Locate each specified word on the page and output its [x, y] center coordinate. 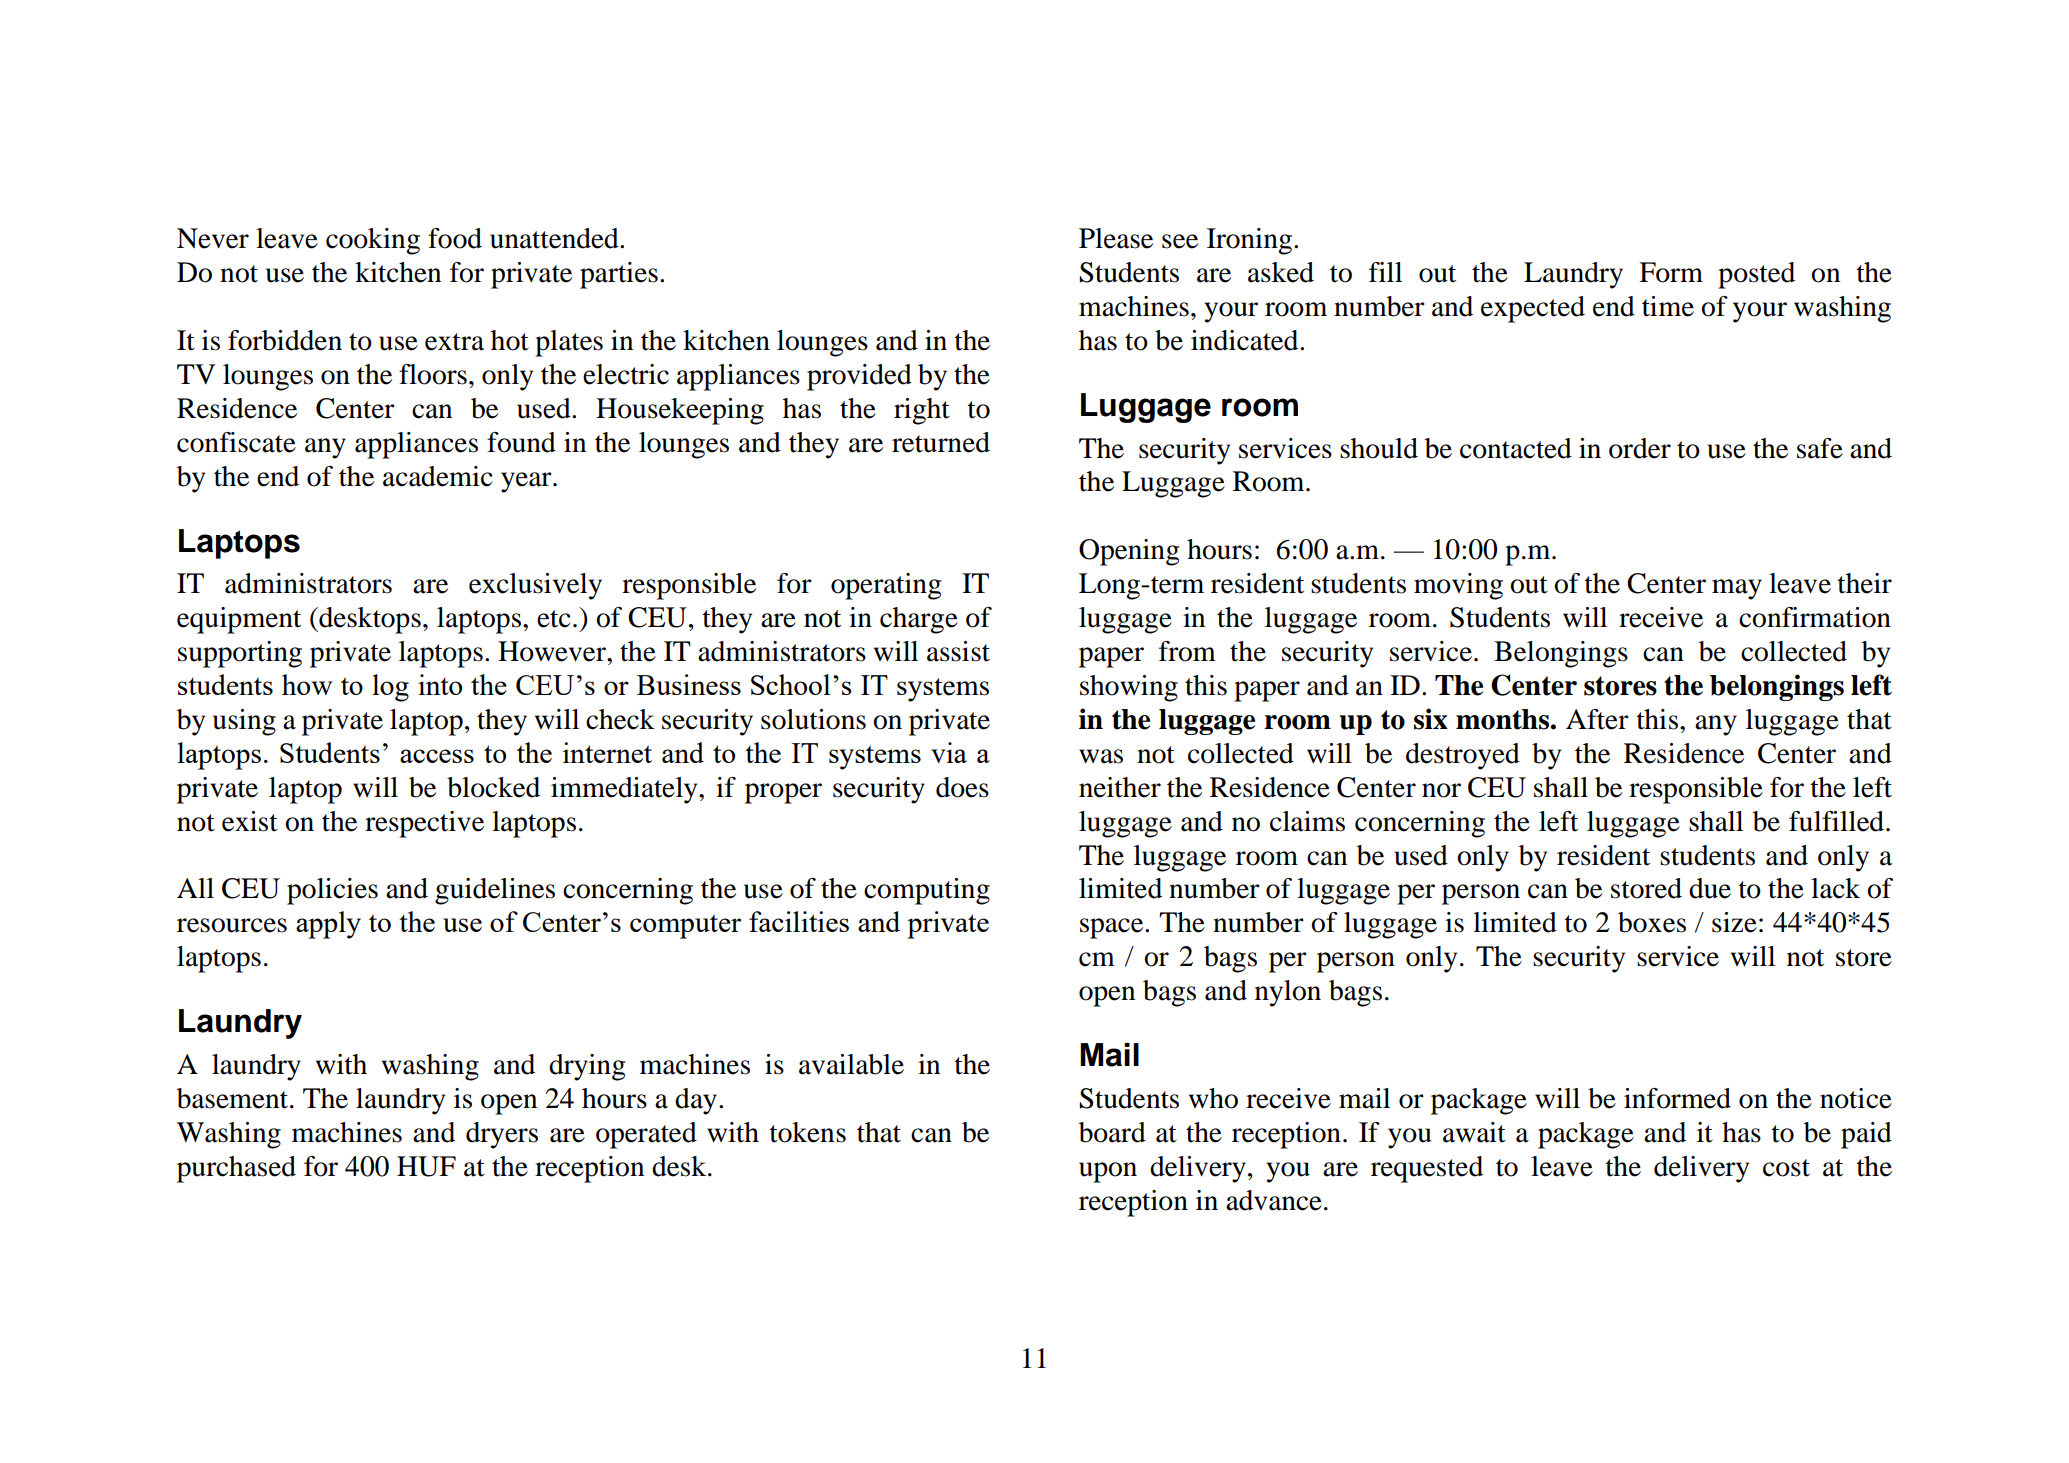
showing [1129, 688]
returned [941, 442]
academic [438, 476]
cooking [373, 241]
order [1640, 448]
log [391, 688]
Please [1116, 238]
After [1597, 719]
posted [1756, 275]
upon [1108, 1172]
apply [328, 925]
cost [1786, 1168]
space [1113, 928]
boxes [1652, 922]
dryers [502, 1135]
